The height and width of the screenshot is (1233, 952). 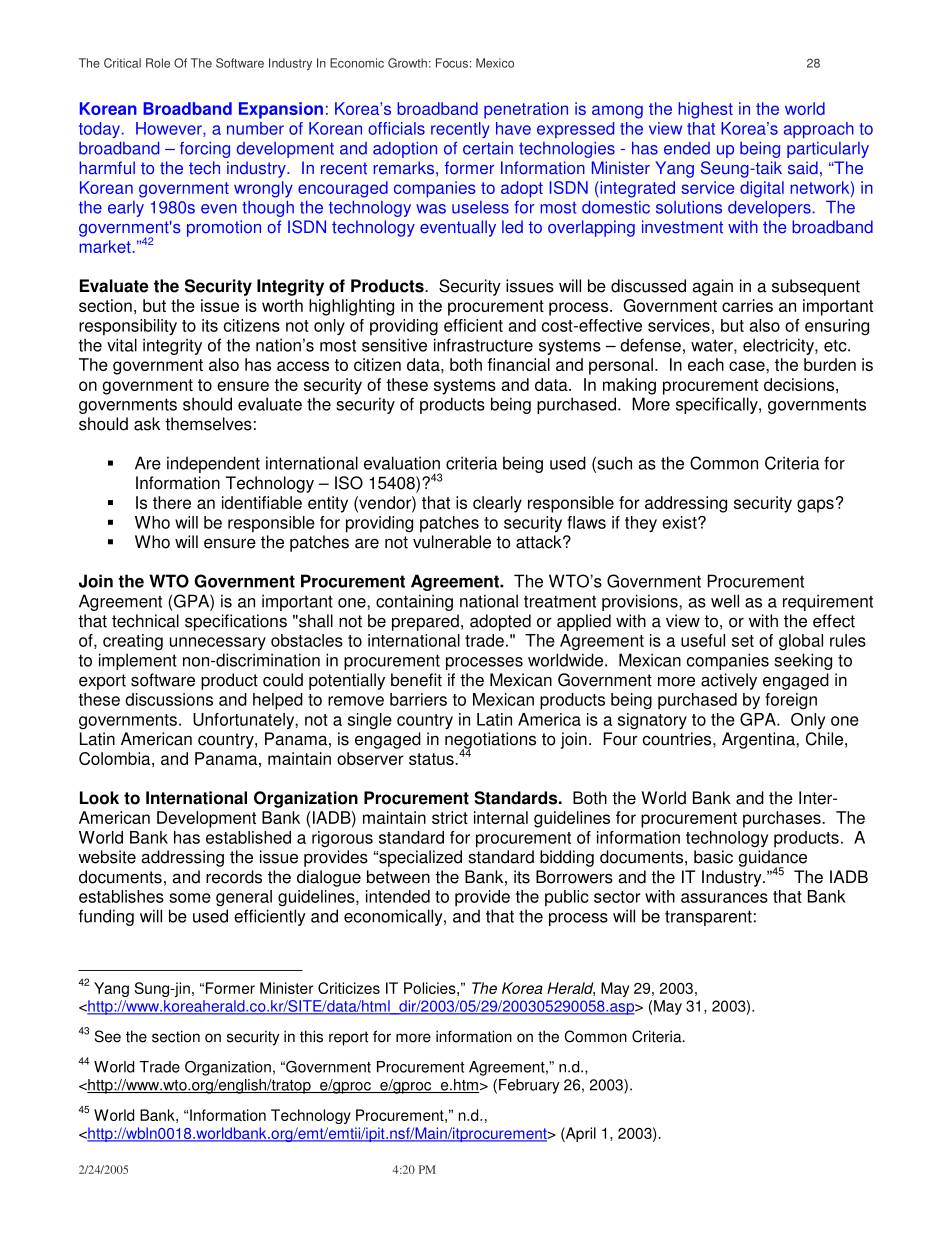 What do you see at coordinates (725, 601) in the screenshot?
I see `well` at bounding box center [725, 601].
